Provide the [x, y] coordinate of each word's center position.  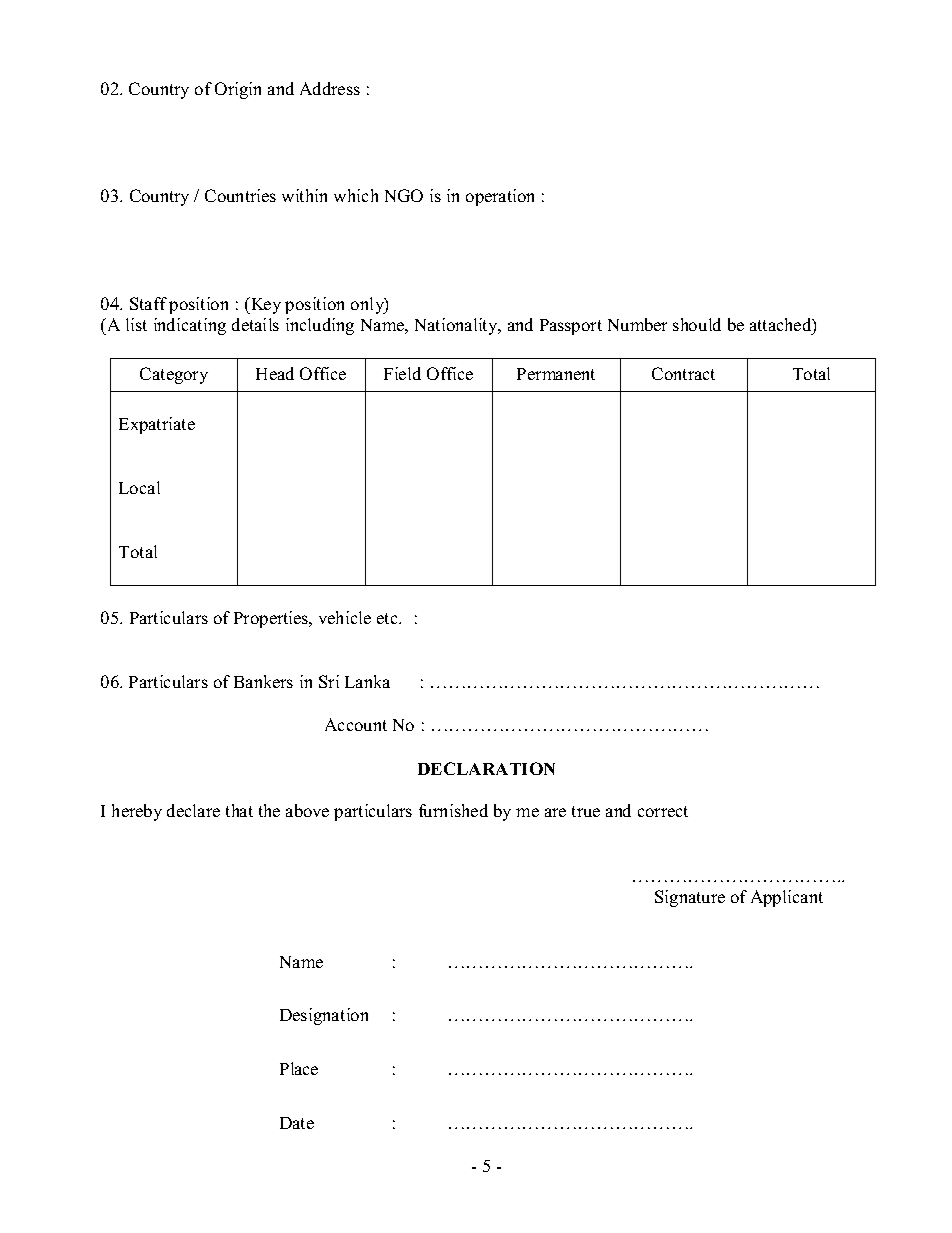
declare [193, 810]
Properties [272, 619]
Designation [324, 1016]
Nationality [458, 326]
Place [299, 1068]
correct [663, 811]
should [697, 324]
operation [500, 197]
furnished [453, 810]
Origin [238, 90]
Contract [683, 373]
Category [174, 375]
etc [388, 618]
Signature [690, 898]
